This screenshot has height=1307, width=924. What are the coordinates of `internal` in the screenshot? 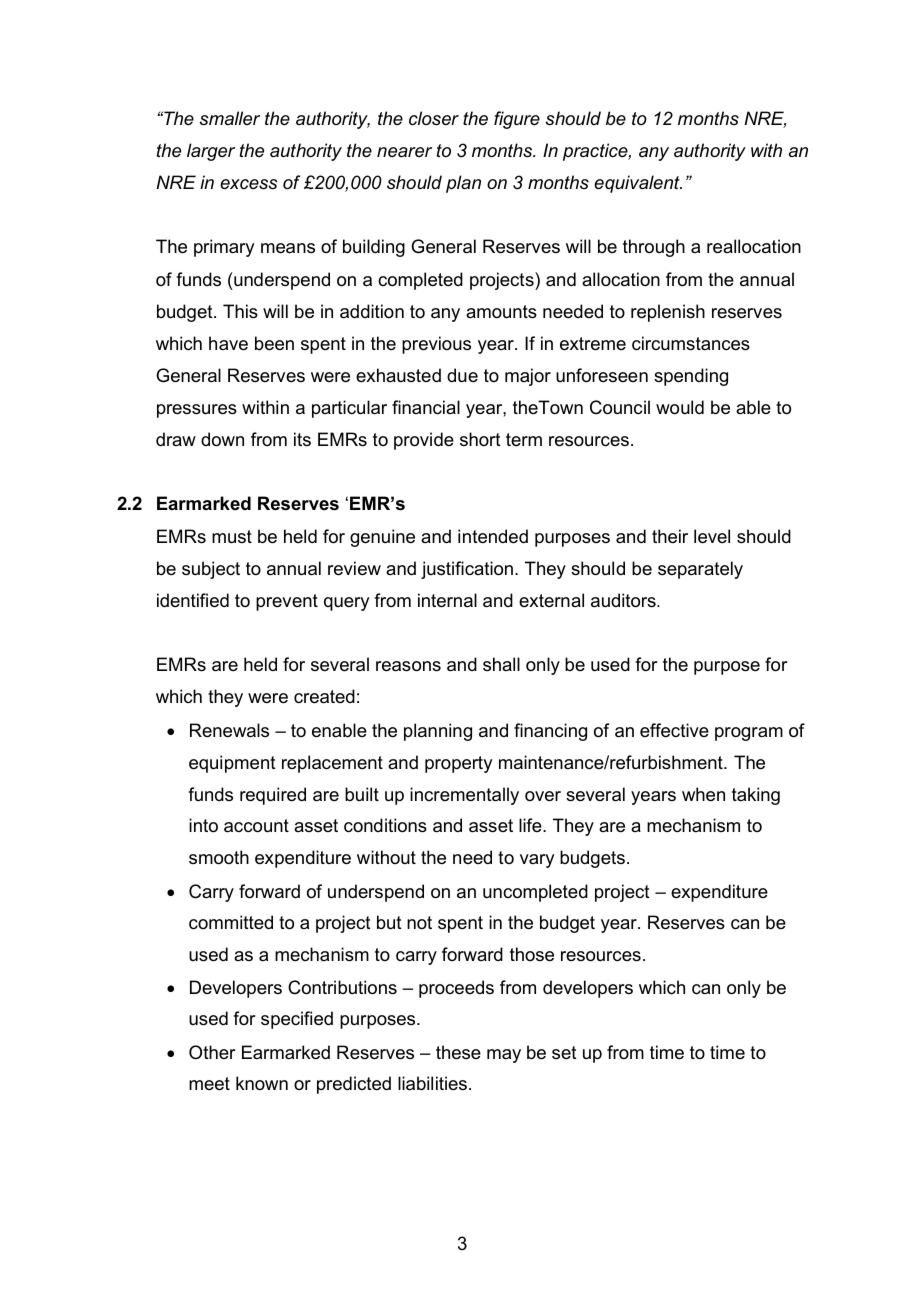 It's located at (447, 600).
